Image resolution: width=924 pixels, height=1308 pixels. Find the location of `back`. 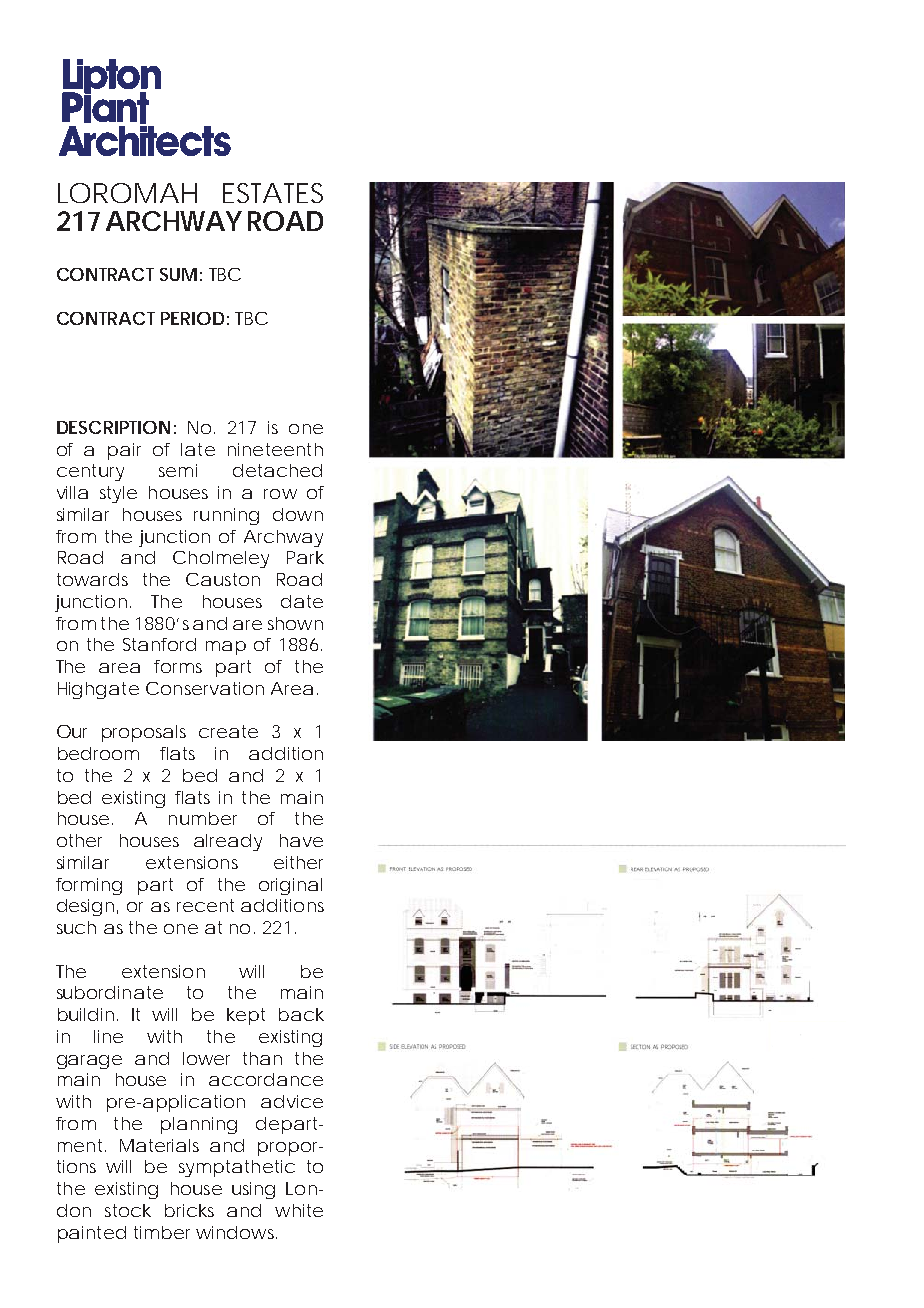

back is located at coordinates (301, 1014).
